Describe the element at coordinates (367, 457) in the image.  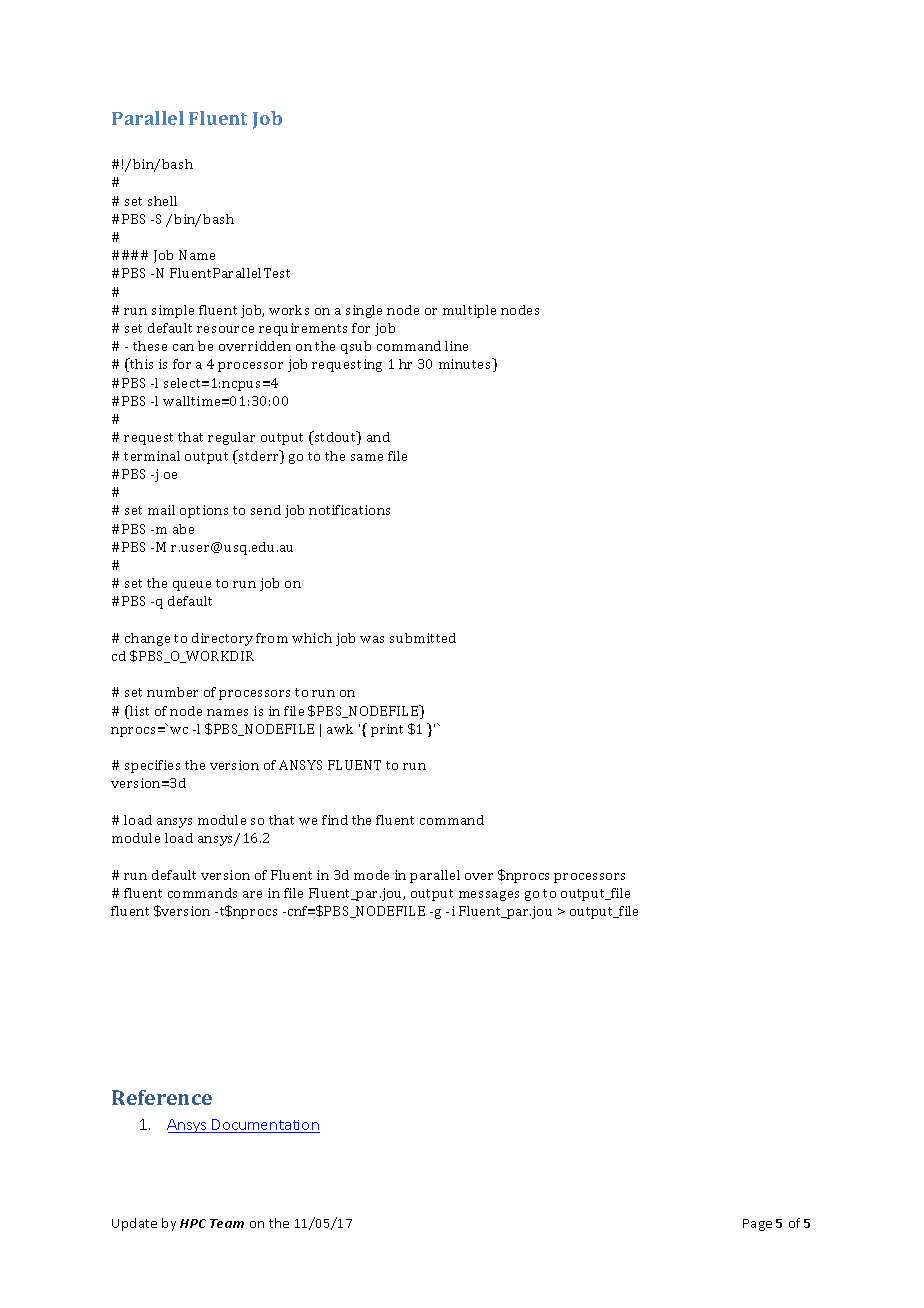
I see `same` at that location.
